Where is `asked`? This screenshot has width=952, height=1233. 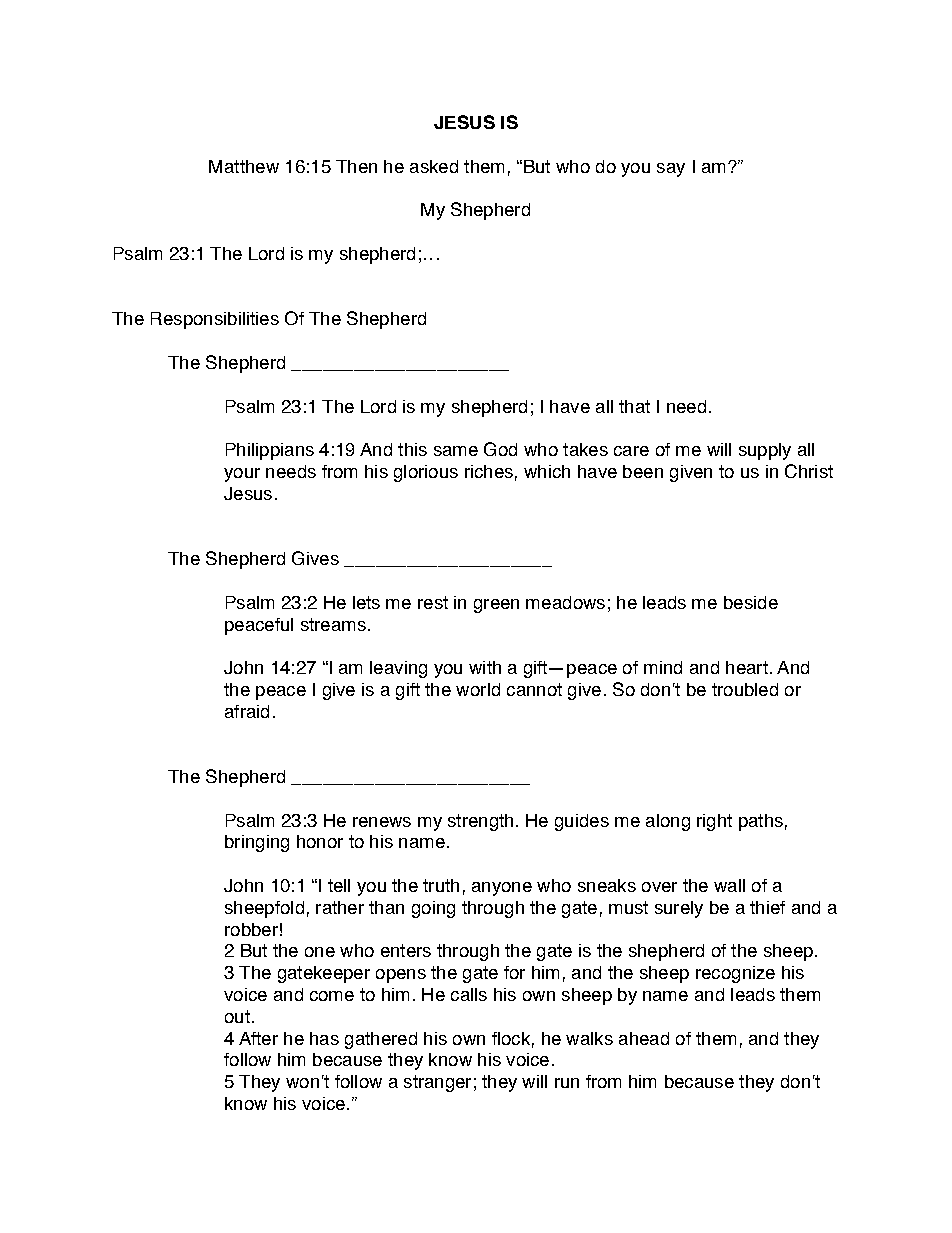
asked is located at coordinates (434, 166).
